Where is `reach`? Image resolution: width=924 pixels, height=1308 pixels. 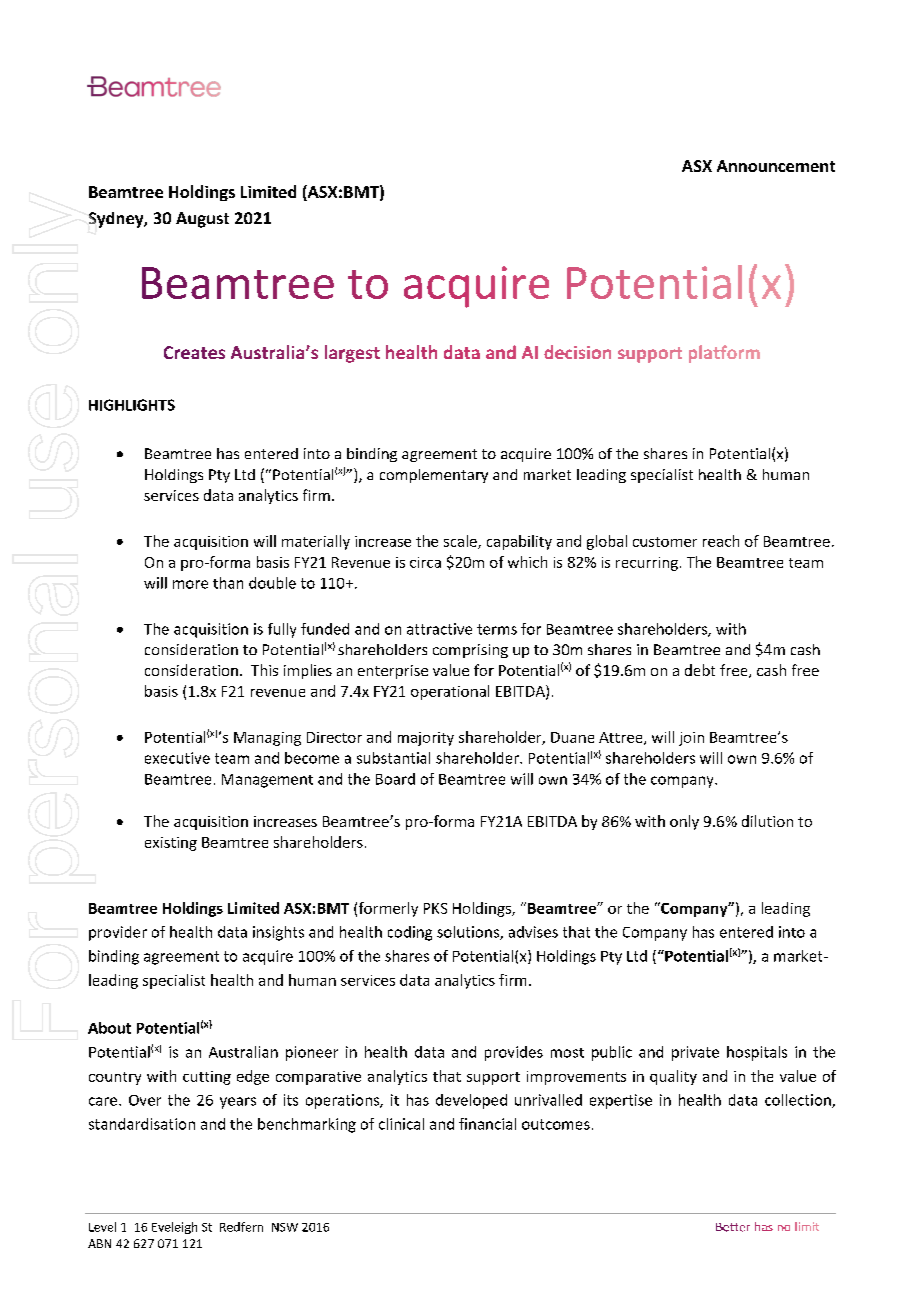 reach is located at coordinates (721, 541).
